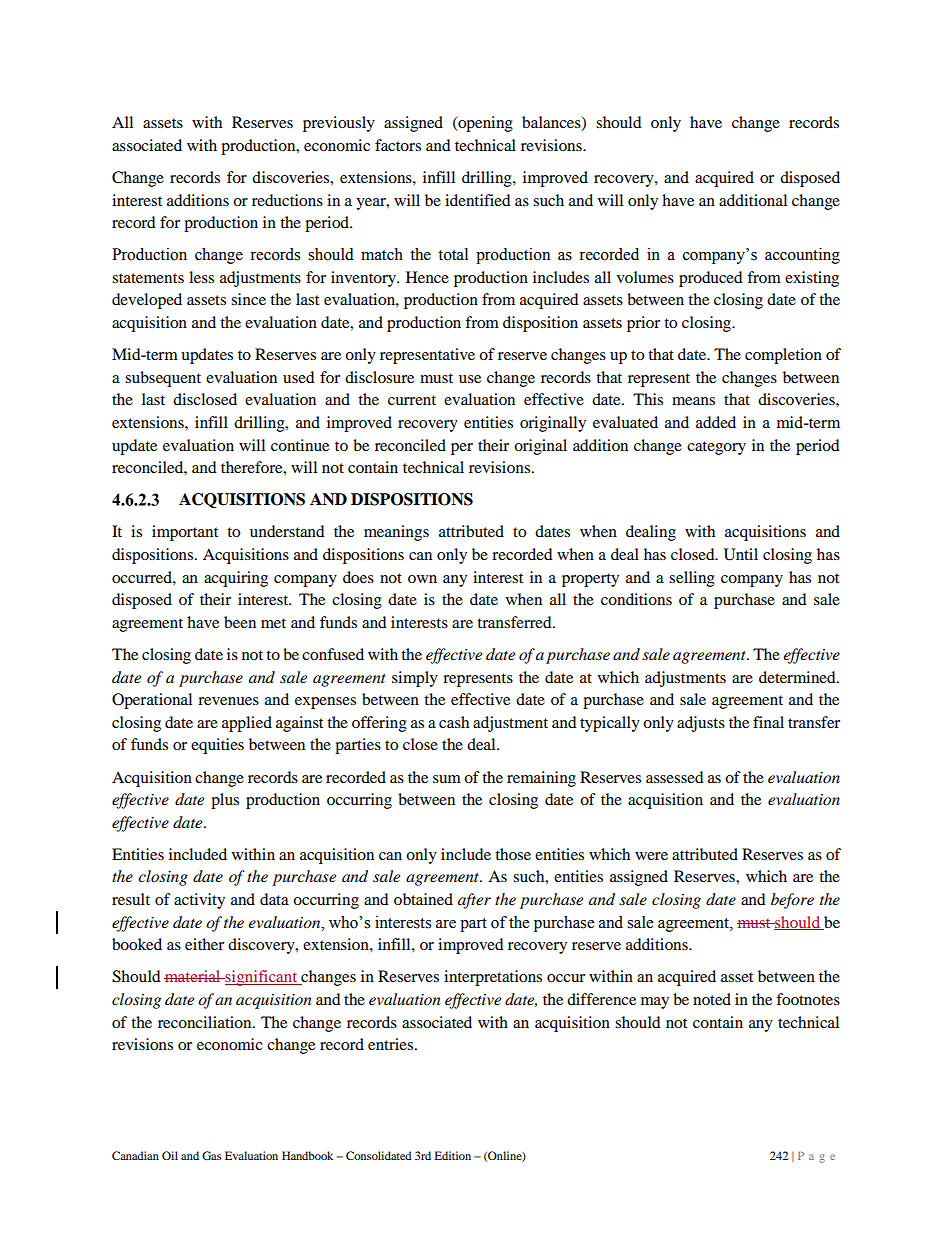 The height and width of the document is (1233, 952). Describe the element at coordinates (802, 256) in the document. I see `accounting` at that location.
